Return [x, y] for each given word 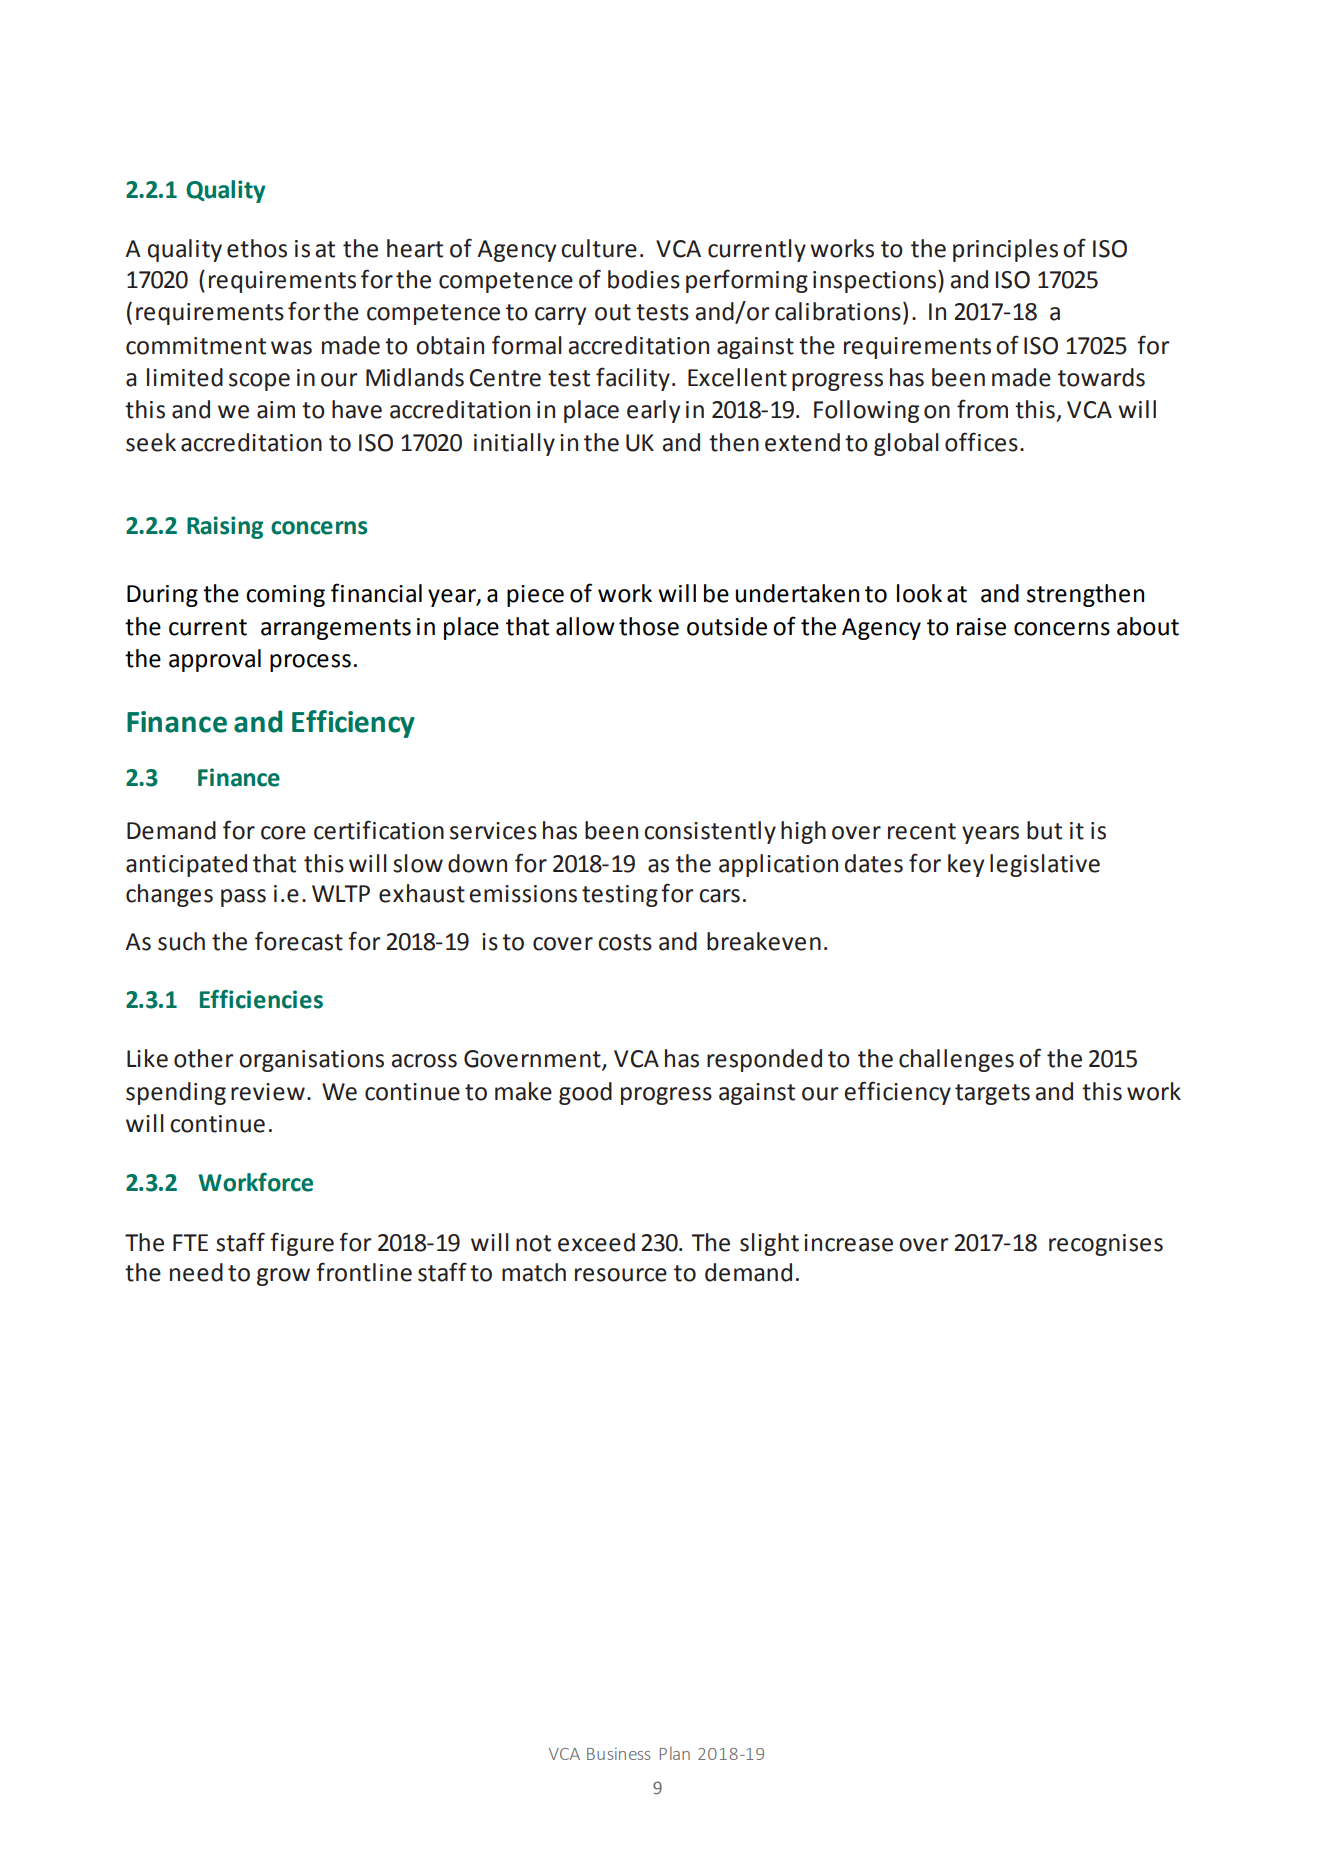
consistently [710, 832]
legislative [1045, 865]
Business [619, 1753]
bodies [644, 279]
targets [992, 1094]
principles [1005, 250]
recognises [1106, 1245]
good [585, 1093]
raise [981, 627]
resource [621, 1275]
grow [283, 1277]
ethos [257, 248]
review [268, 1092]
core [283, 833]
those [649, 626]
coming [285, 596]
